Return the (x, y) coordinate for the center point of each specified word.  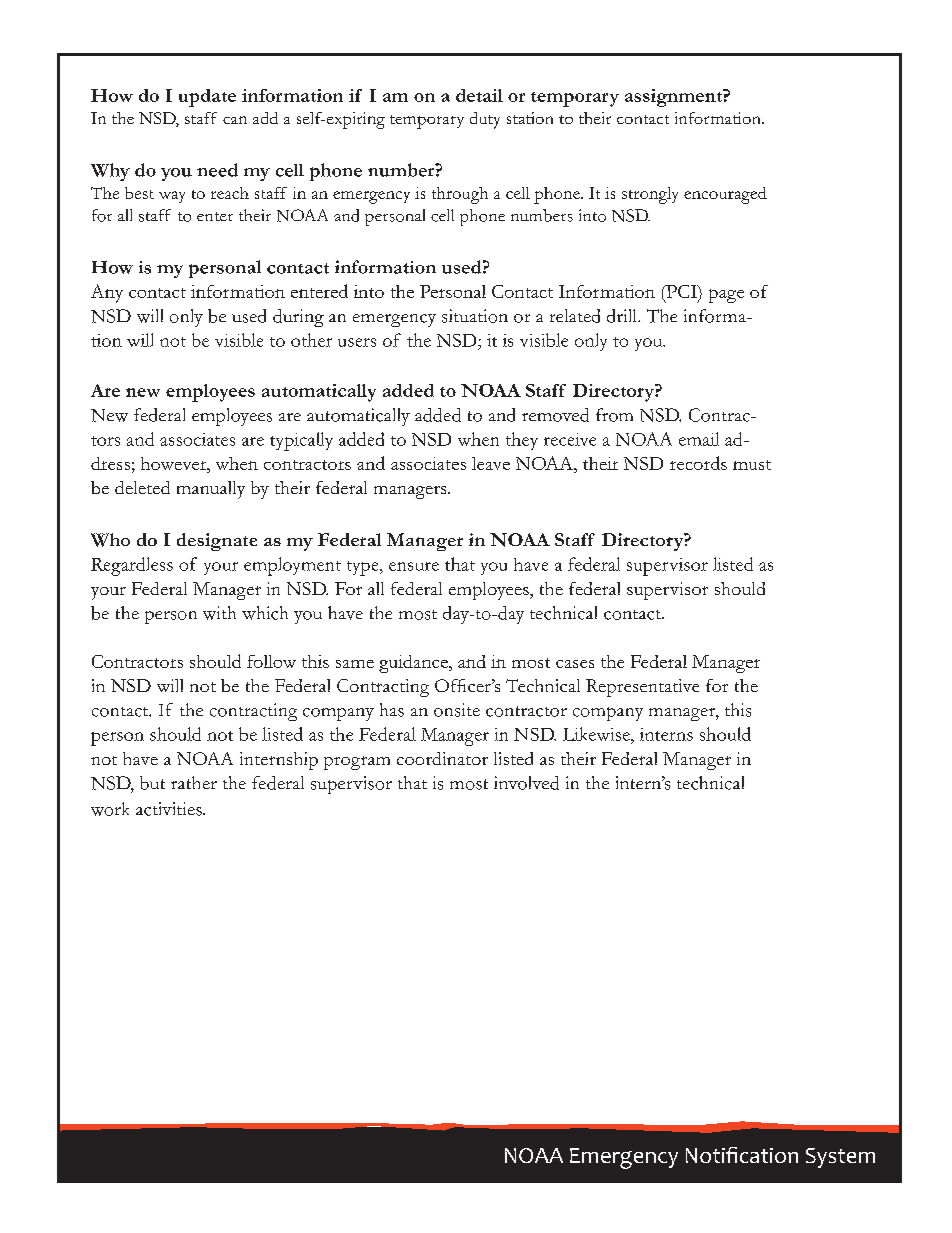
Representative (642, 688)
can (235, 120)
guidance (414, 664)
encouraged (725, 195)
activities (170, 809)
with (219, 613)
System (840, 1158)
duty (485, 120)
